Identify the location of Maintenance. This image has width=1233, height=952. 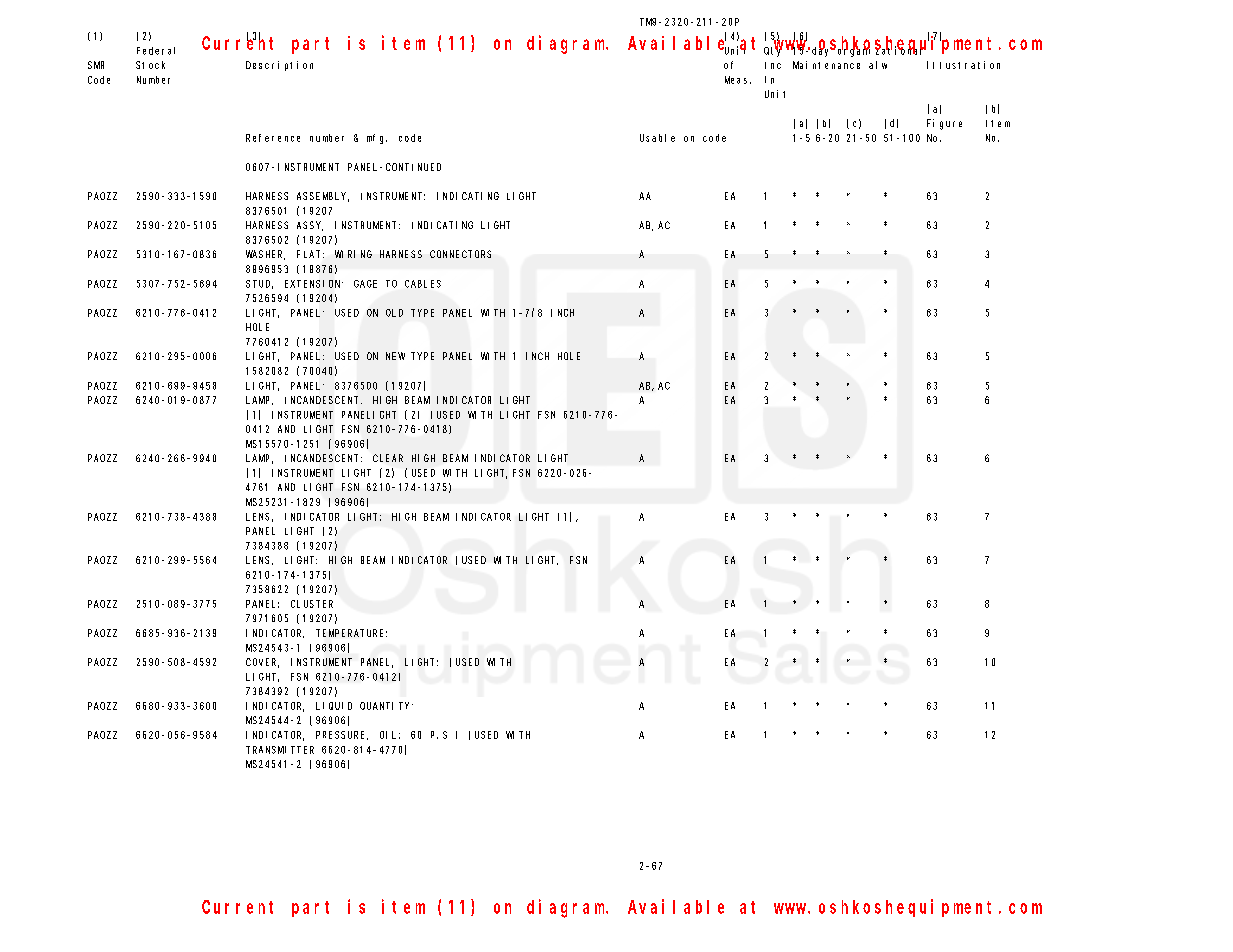
(826, 65).
